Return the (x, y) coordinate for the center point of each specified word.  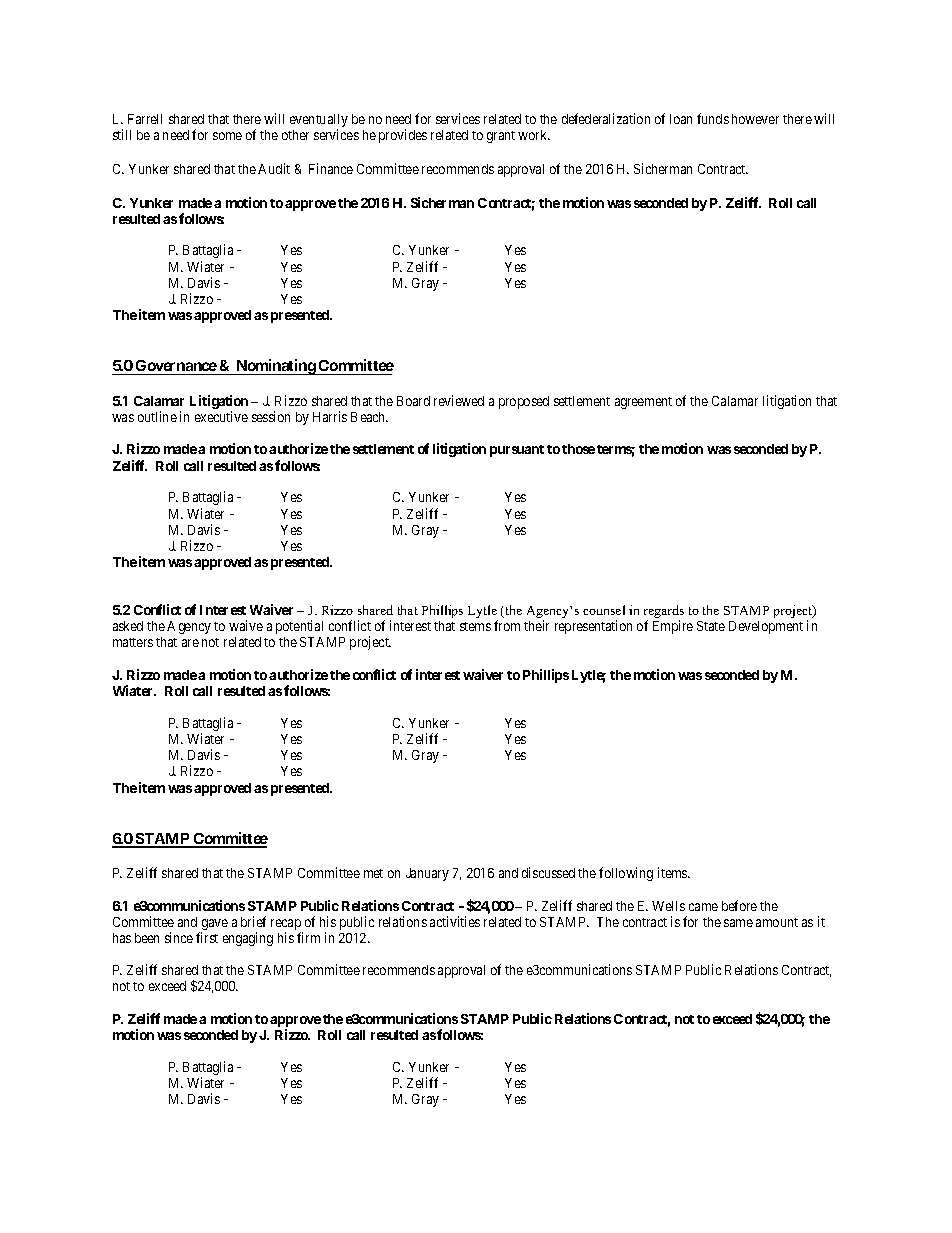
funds (713, 118)
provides (403, 136)
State (711, 626)
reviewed (459, 400)
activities (455, 921)
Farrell (145, 119)
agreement (643, 403)
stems (475, 626)
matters (133, 642)
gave (213, 926)
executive (221, 416)
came (703, 907)
